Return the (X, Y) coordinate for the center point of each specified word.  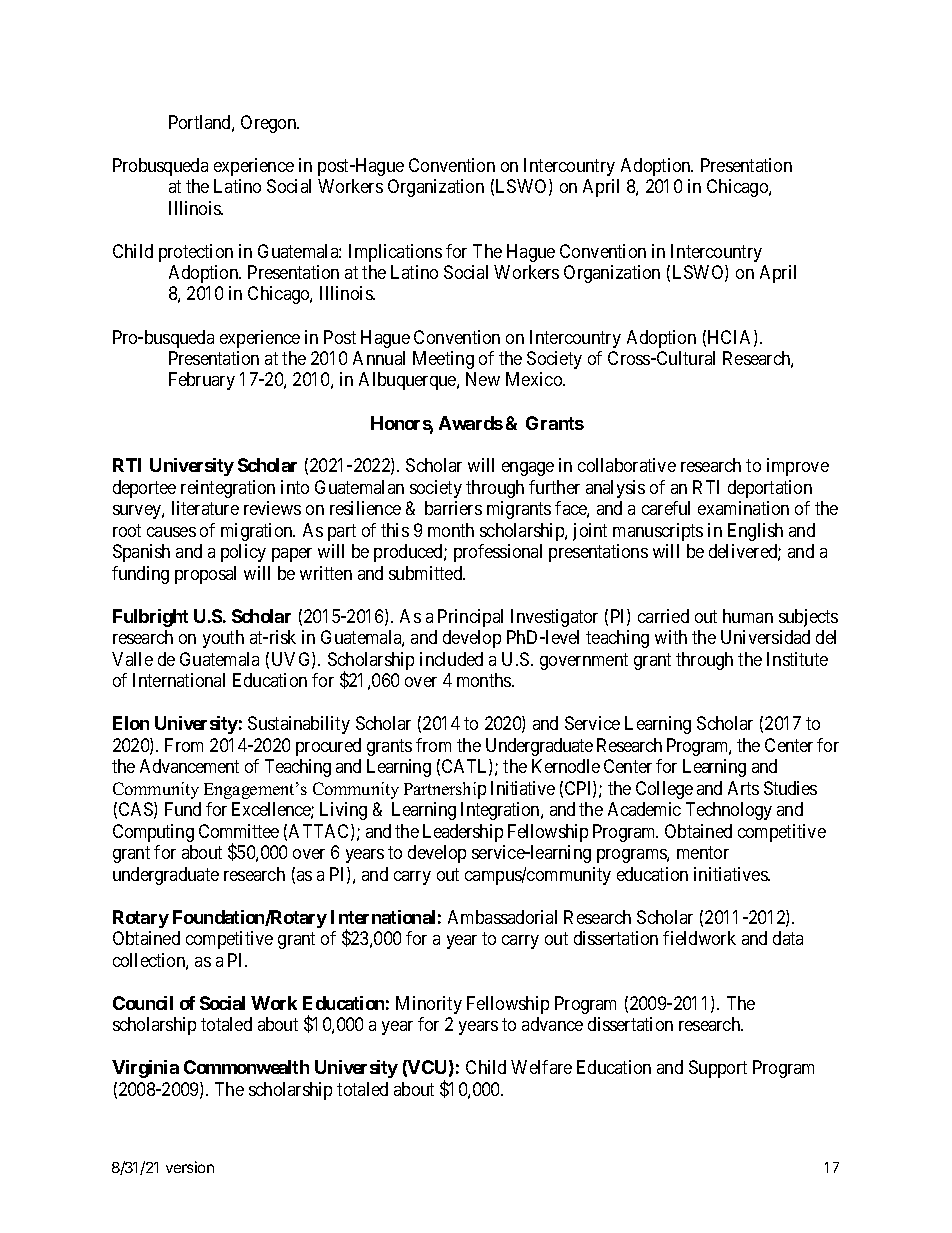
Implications (395, 253)
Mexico (535, 379)
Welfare (541, 1067)
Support (718, 1069)
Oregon (270, 124)
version (190, 1167)
